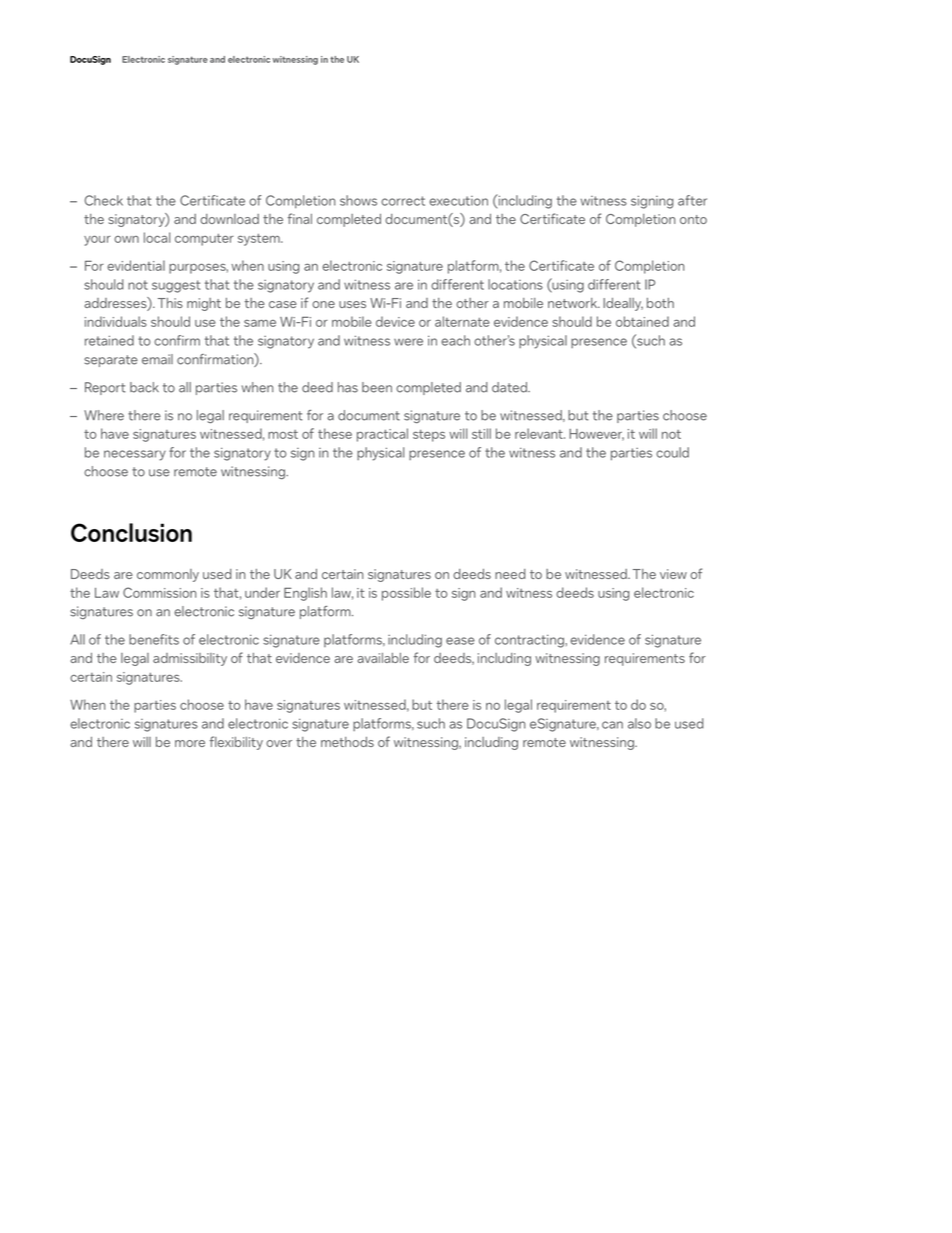 The image size is (952, 1233). I want to click on possible, so click(406, 594).
